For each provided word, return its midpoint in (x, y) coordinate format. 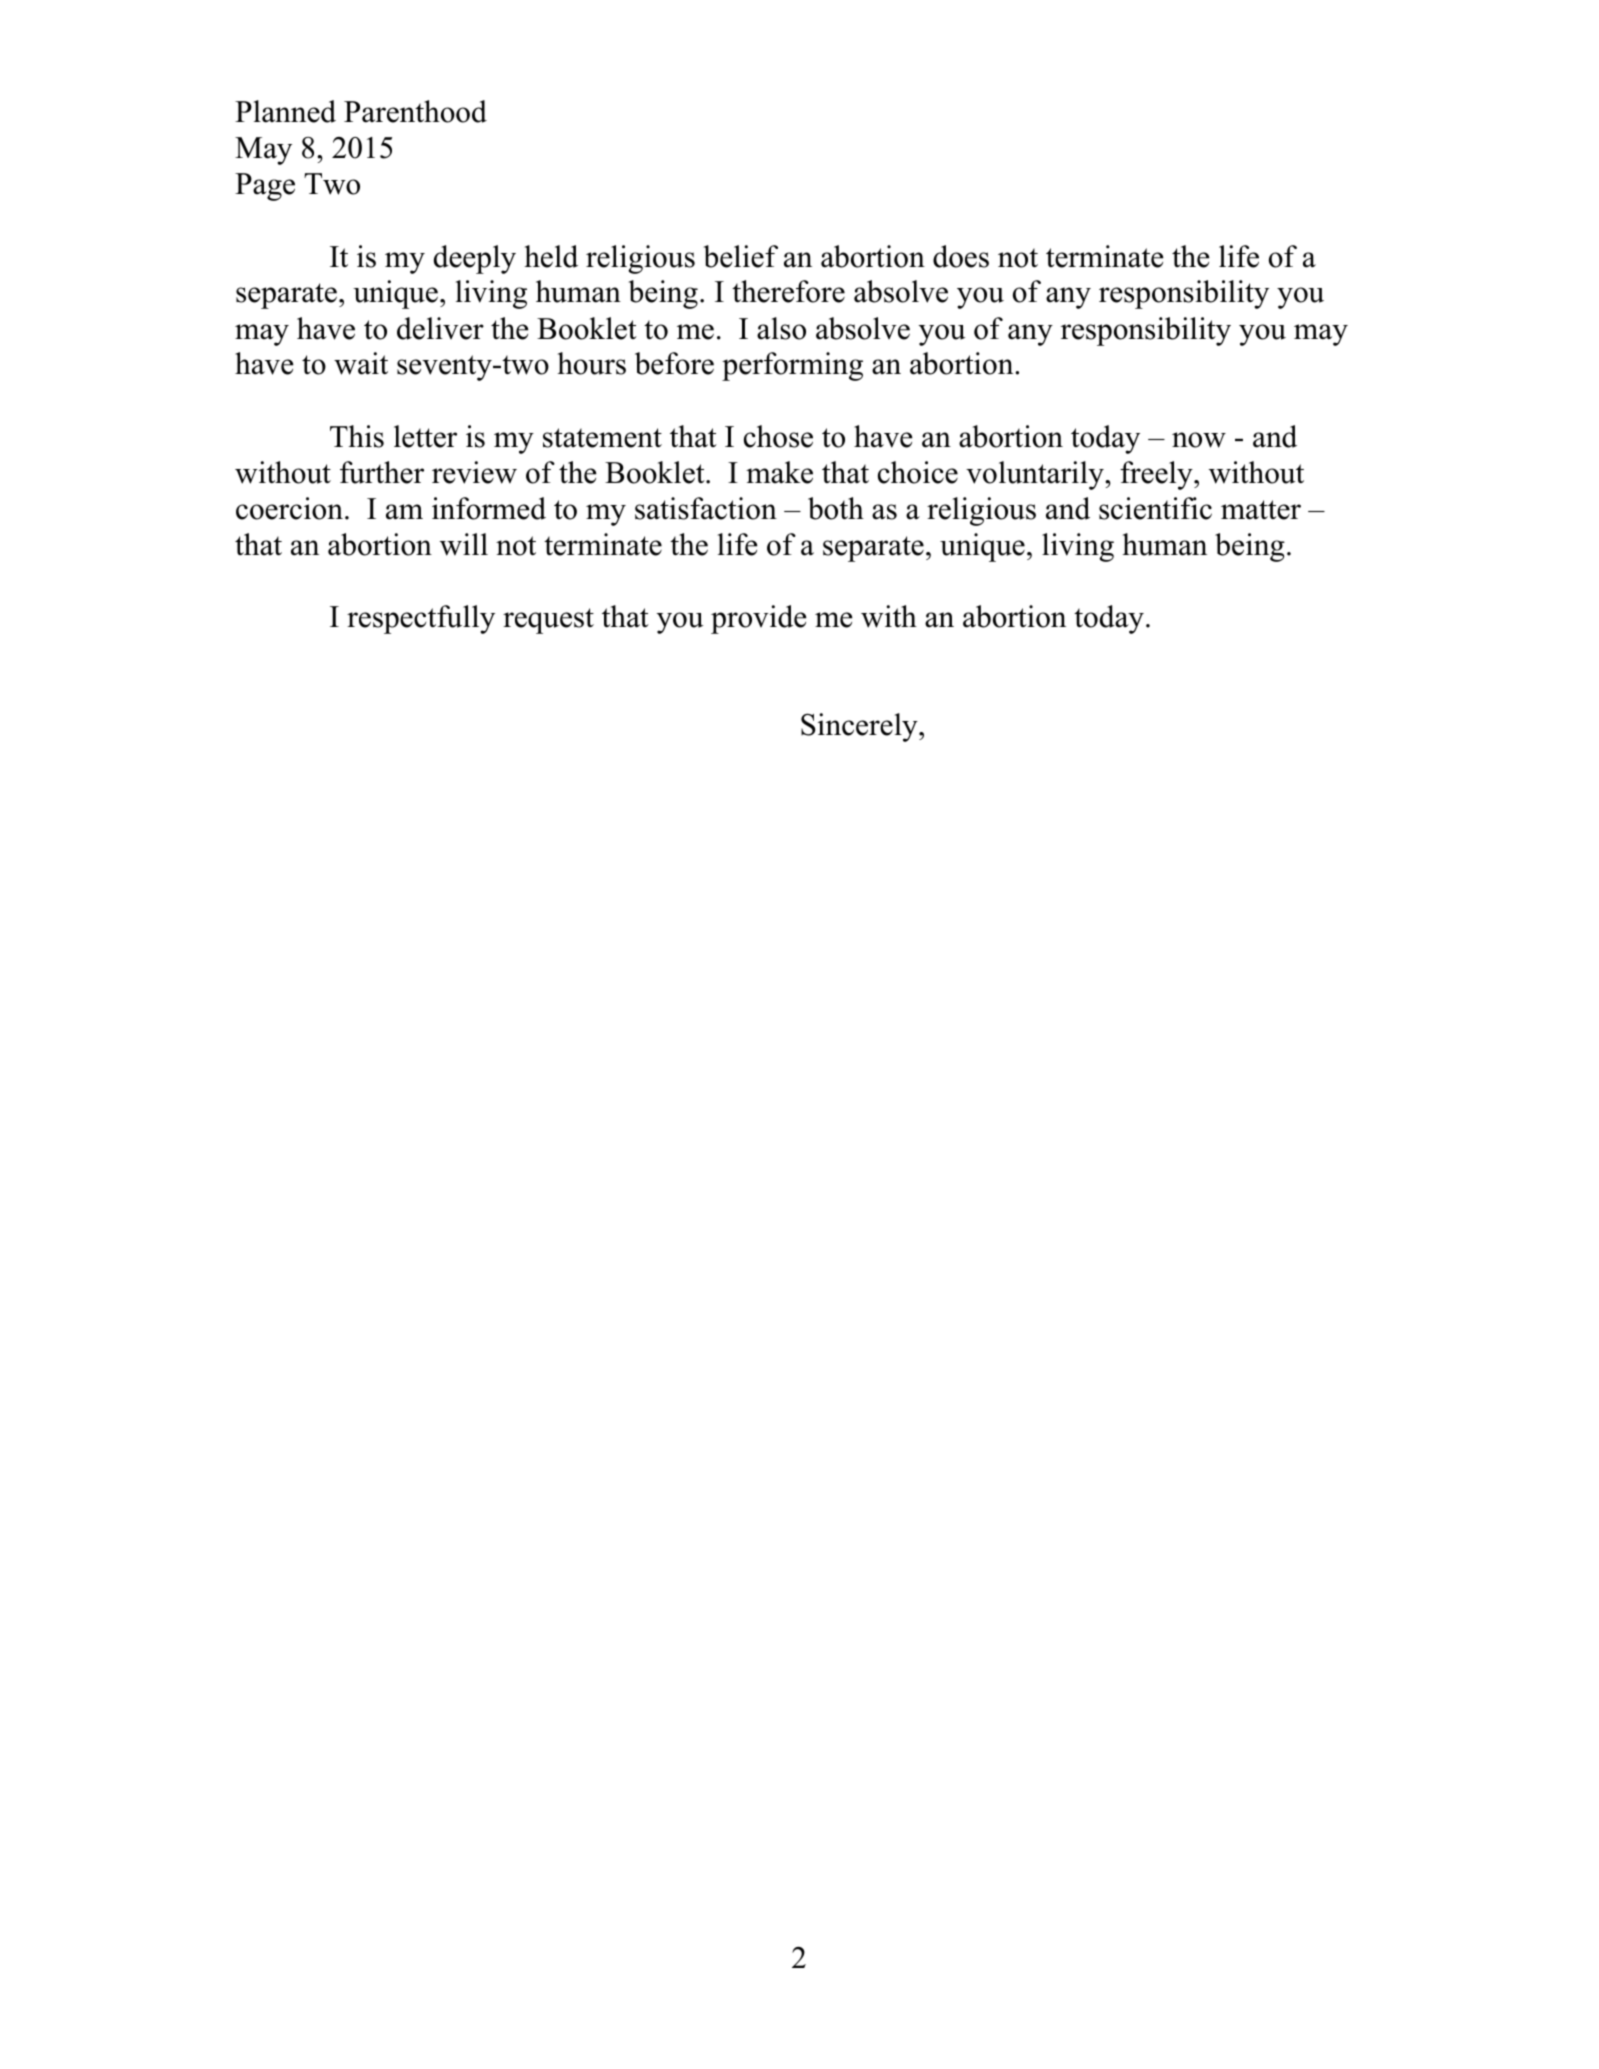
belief (740, 256)
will (464, 544)
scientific (1155, 508)
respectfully (421, 619)
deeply (475, 259)
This (357, 436)
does (961, 256)
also (781, 328)
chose (778, 436)
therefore (788, 291)
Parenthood (415, 111)
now (1199, 440)
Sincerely (860, 727)
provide (759, 619)
